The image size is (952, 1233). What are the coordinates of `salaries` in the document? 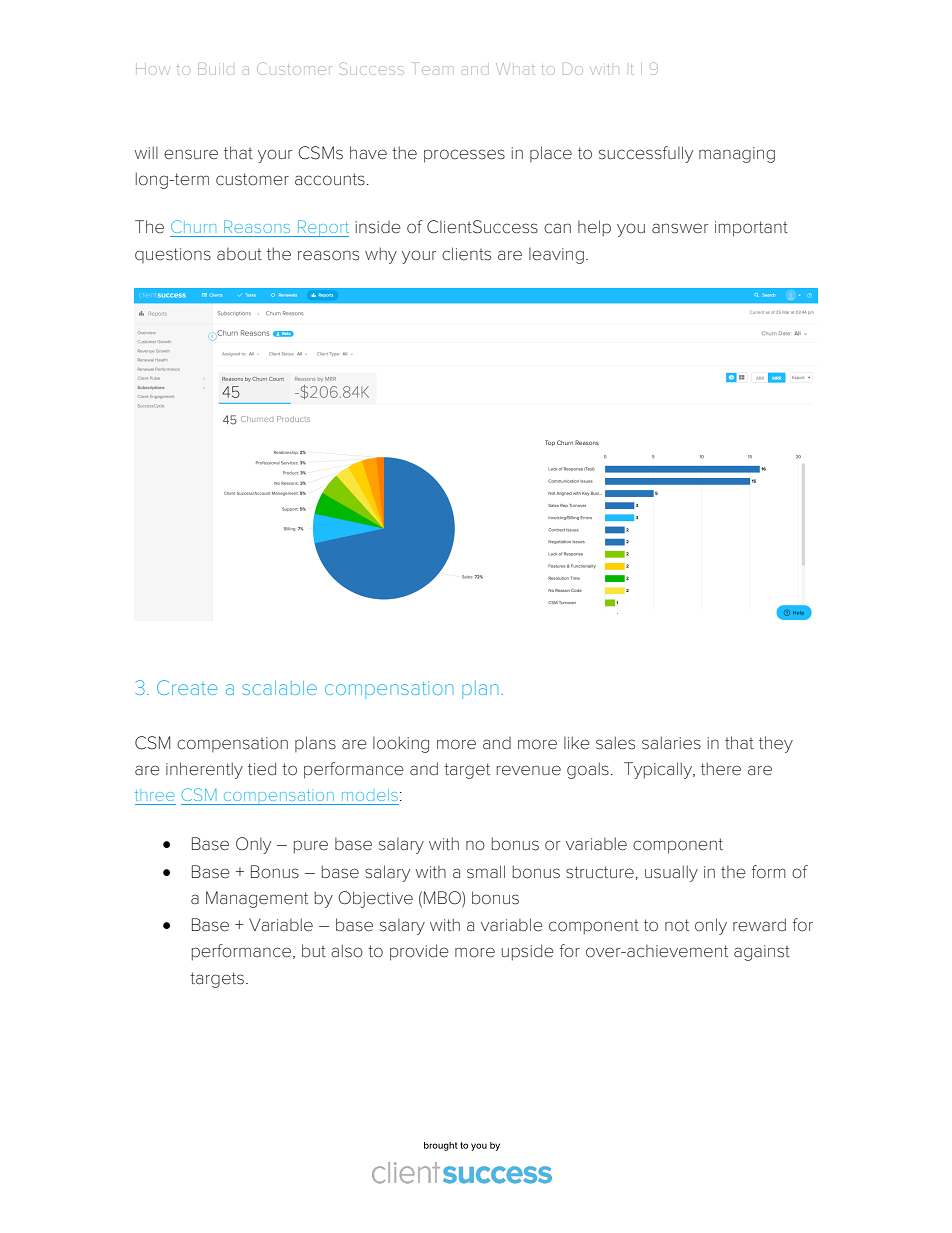 It's located at (671, 743).
